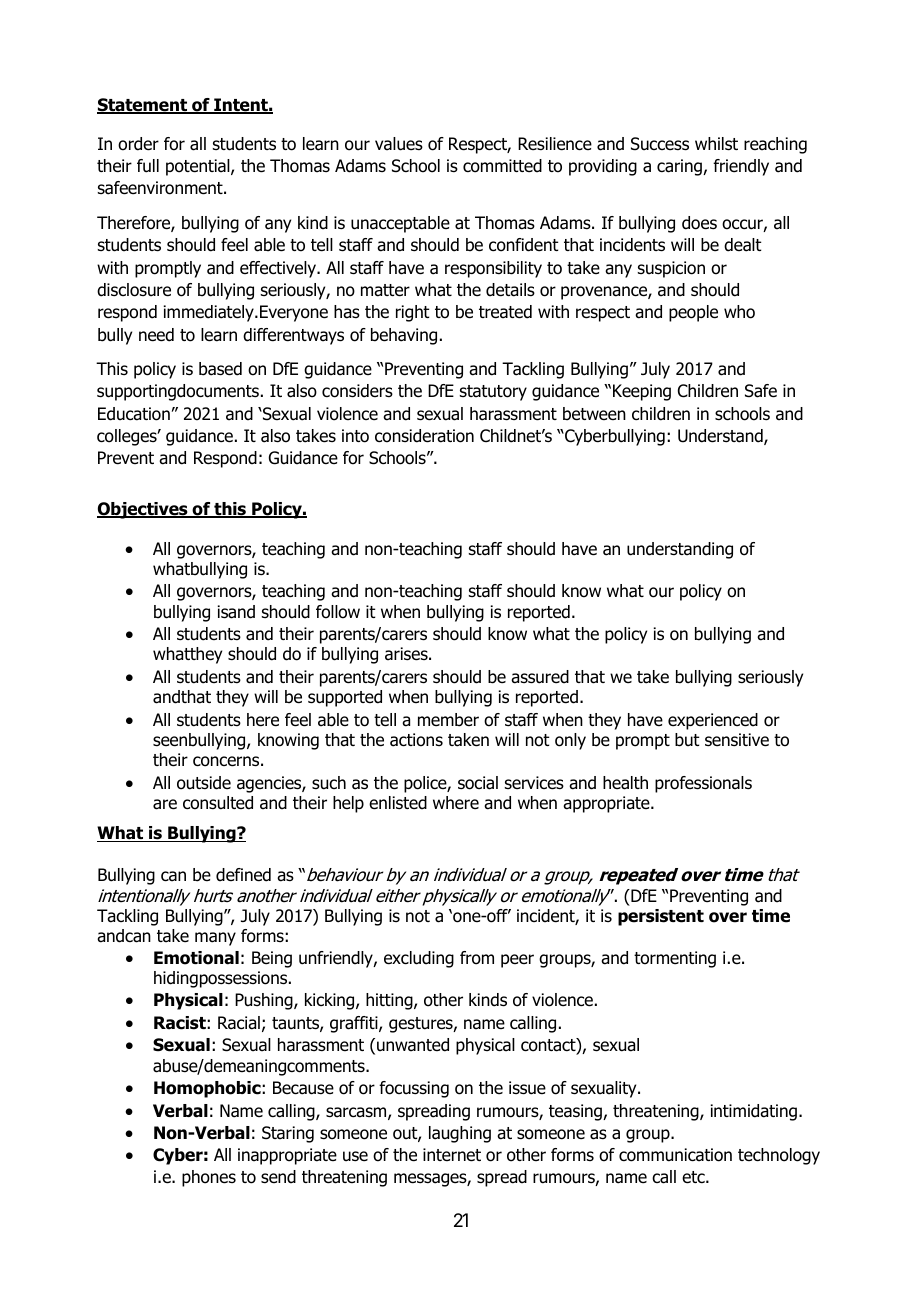 The height and width of the screenshot is (1308, 924). Describe the element at coordinates (502, 166) in the screenshot. I see `committed` at that location.
